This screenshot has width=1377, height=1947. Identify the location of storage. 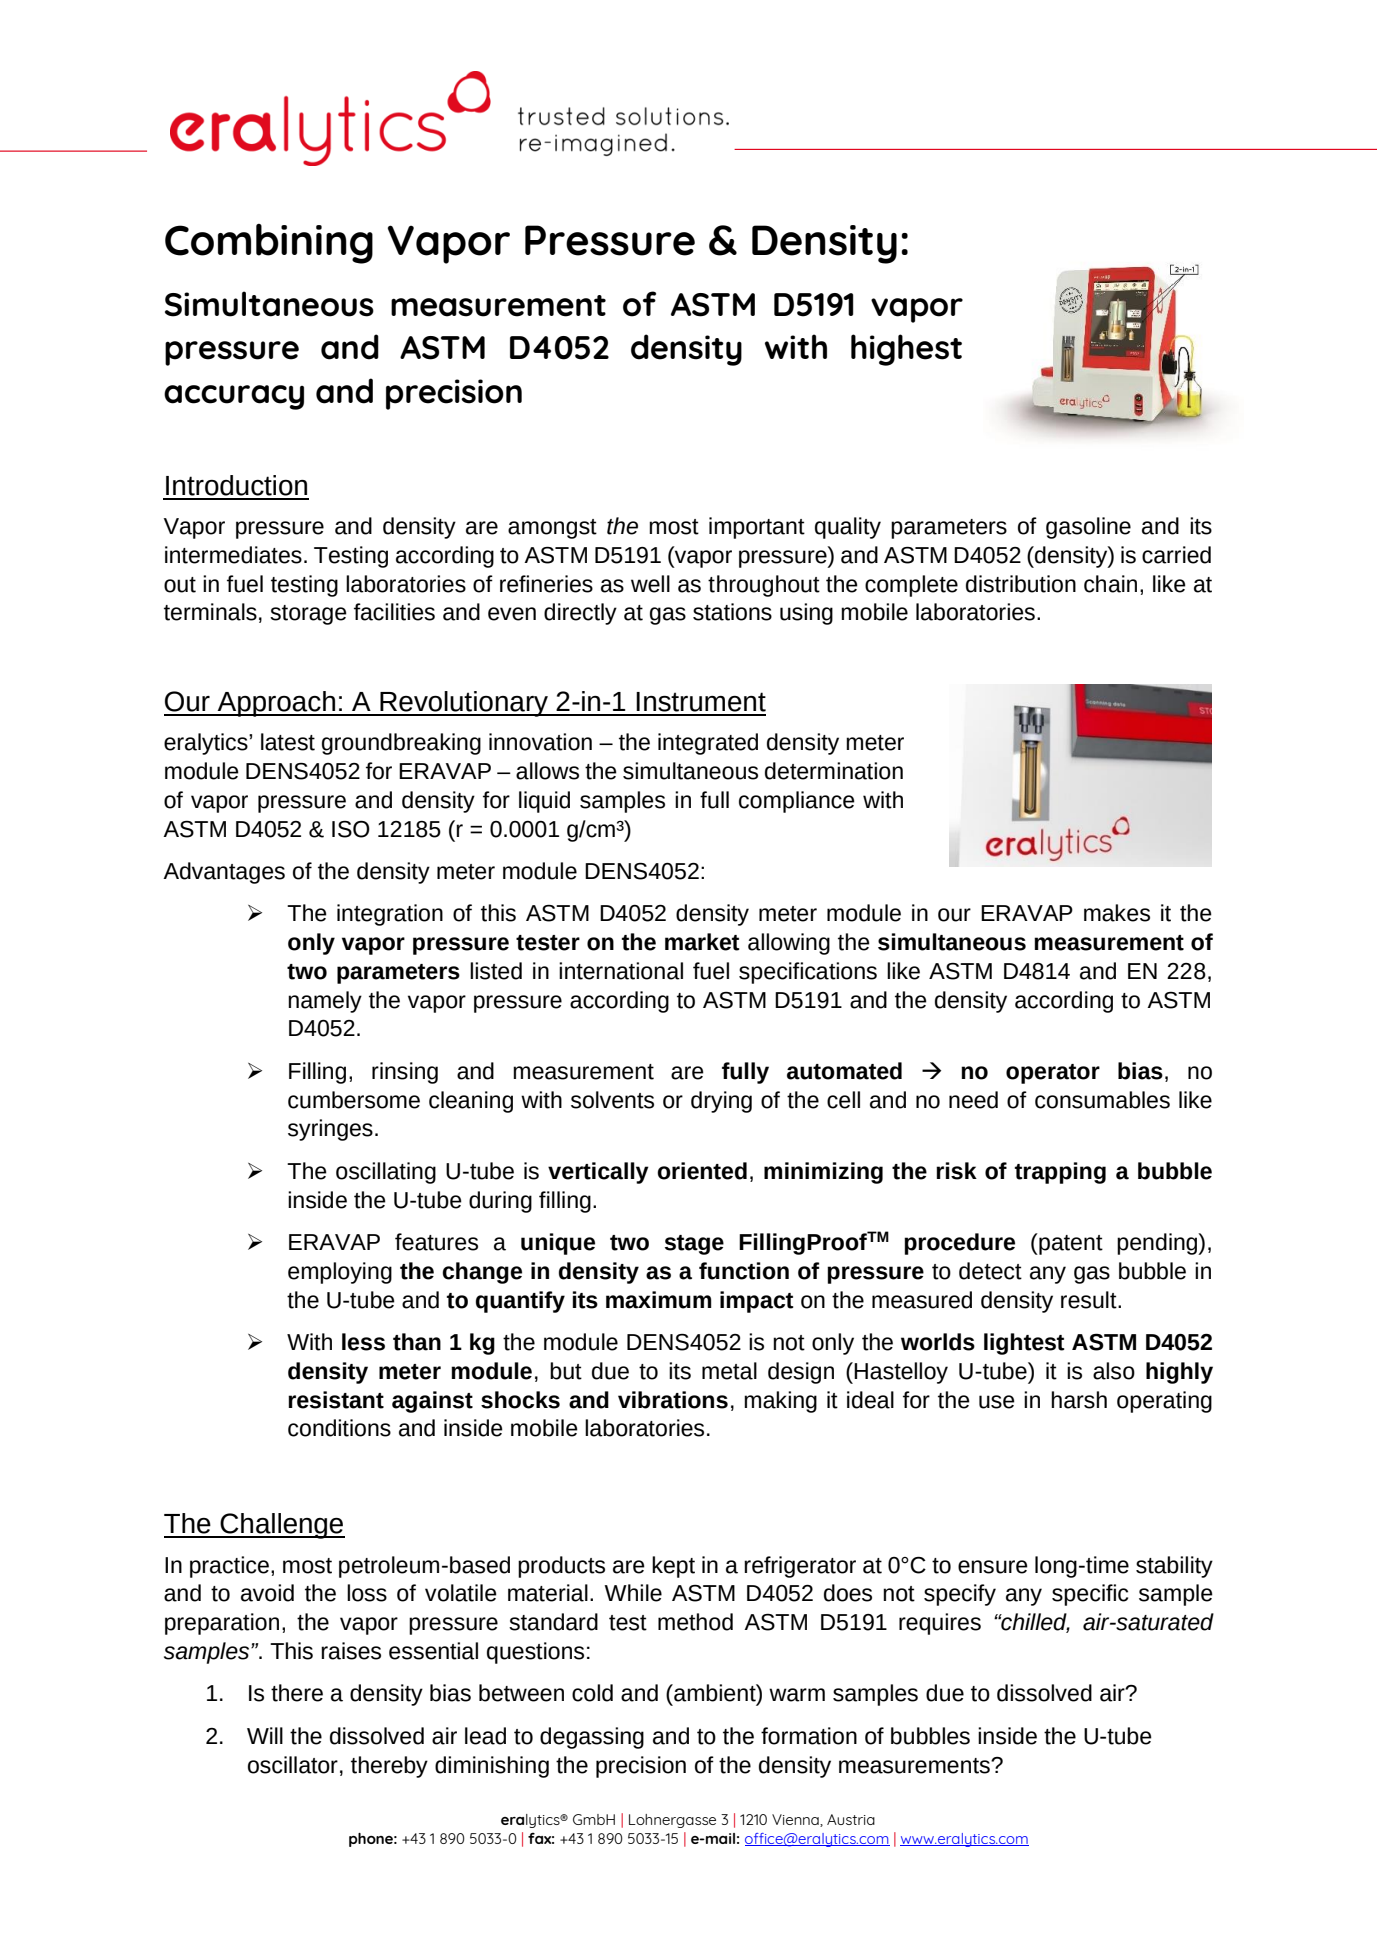
(308, 615).
